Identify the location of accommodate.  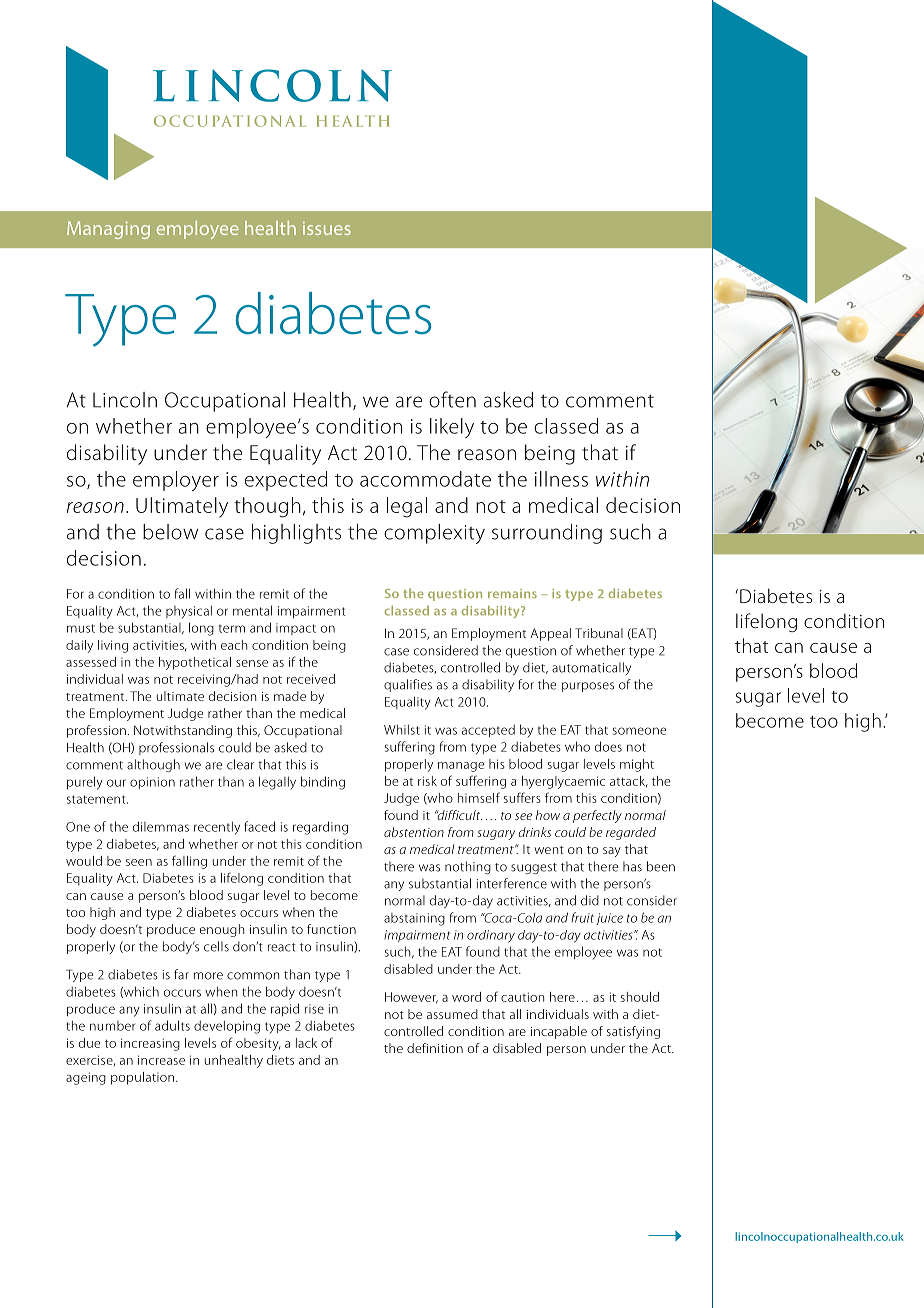
(425, 479).
